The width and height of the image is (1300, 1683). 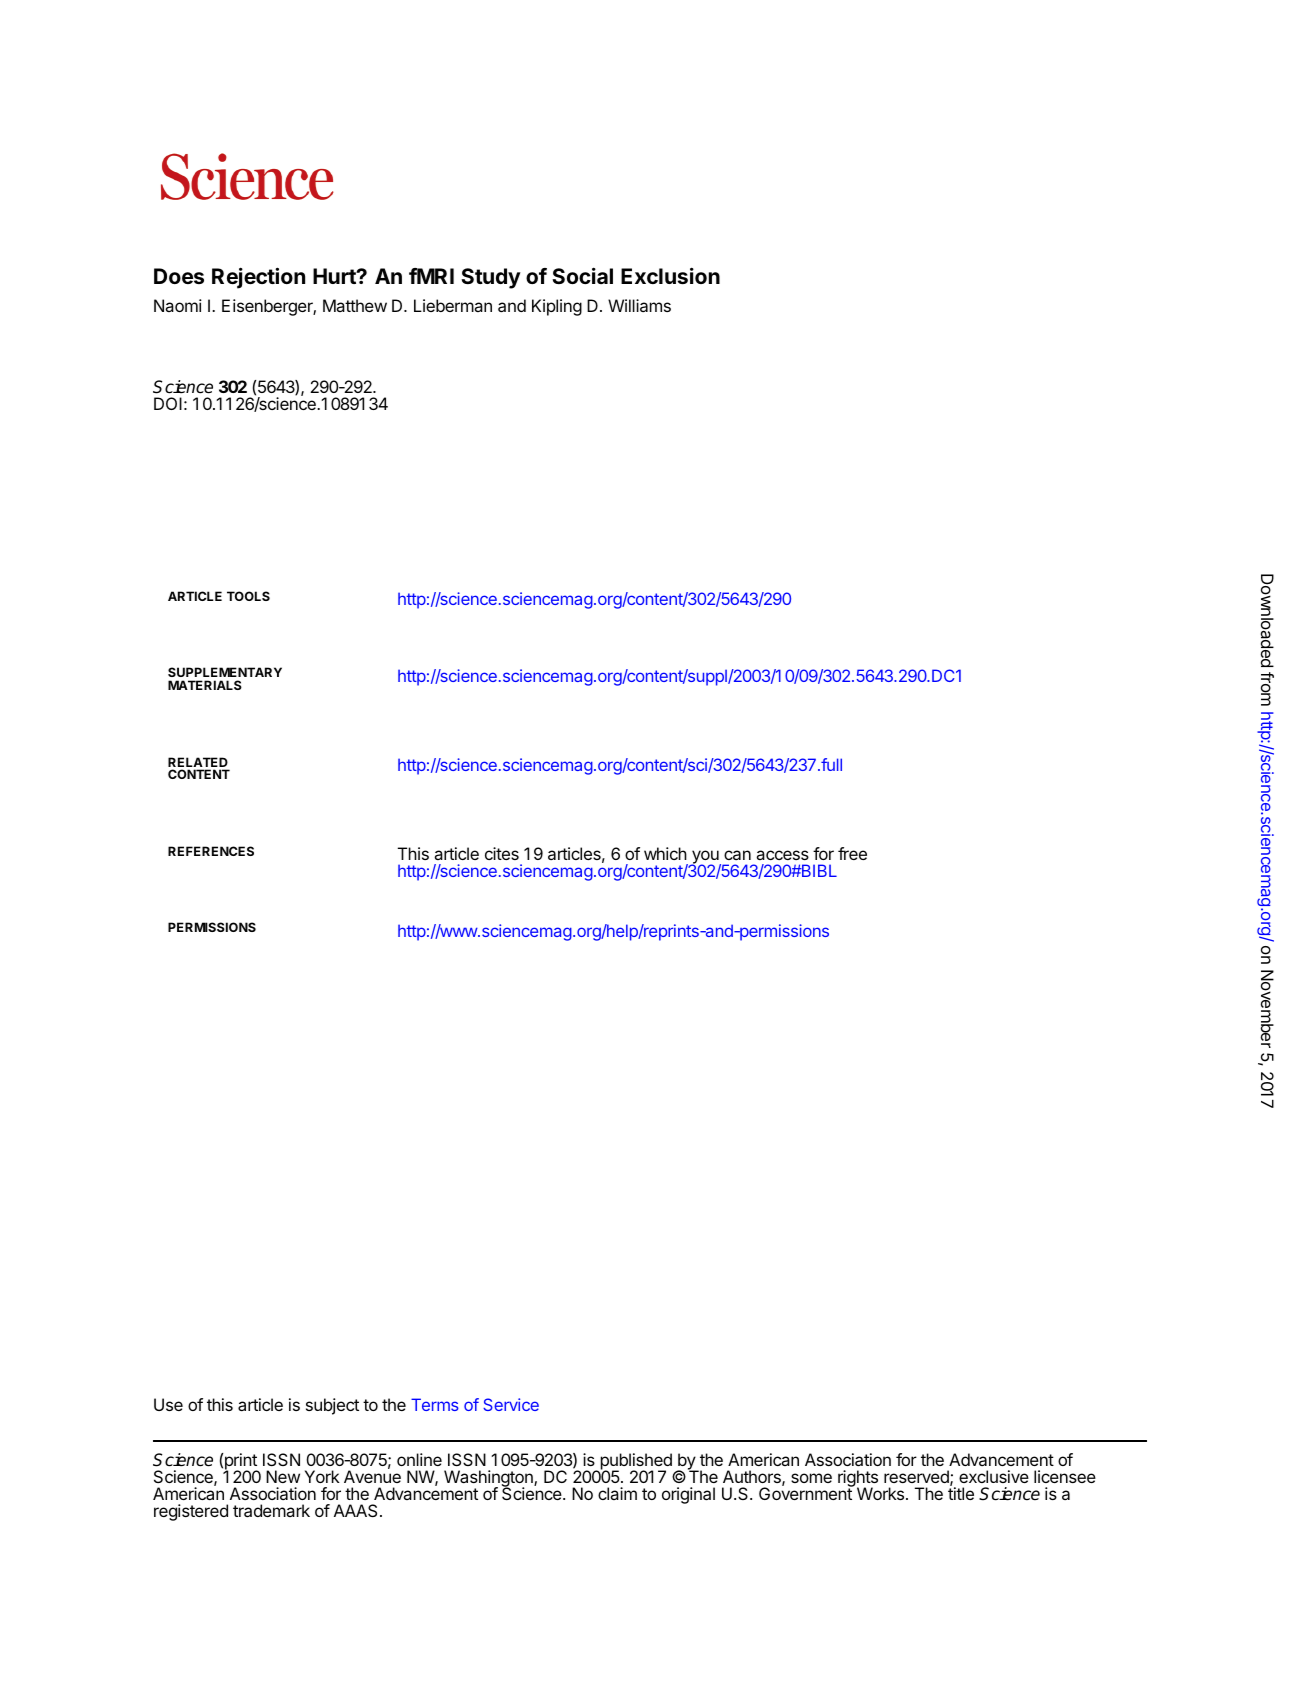 What do you see at coordinates (617, 1493) in the image?
I see `claim` at bounding box center [617, 1493].
